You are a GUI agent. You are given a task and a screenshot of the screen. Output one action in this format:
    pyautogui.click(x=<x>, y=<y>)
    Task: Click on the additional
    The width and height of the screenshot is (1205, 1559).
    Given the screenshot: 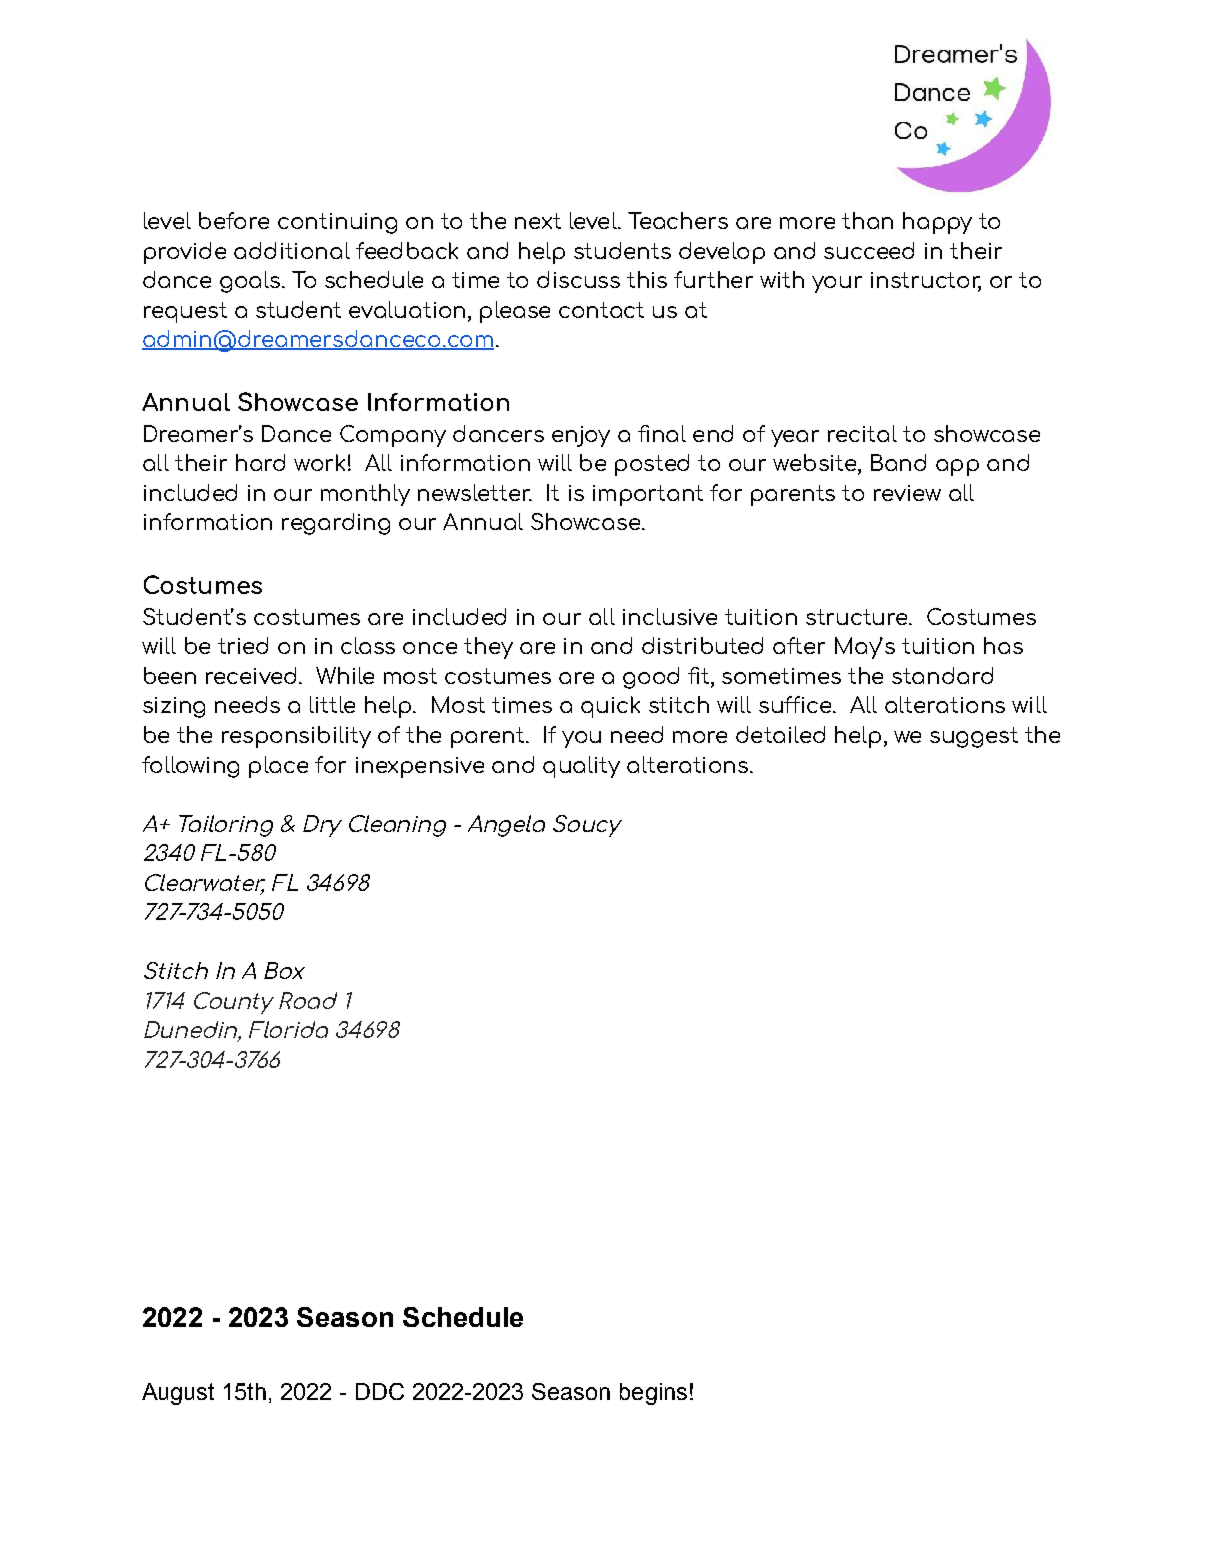 What is the action you would take?
    pyautogui.click(x=292, y=250)
